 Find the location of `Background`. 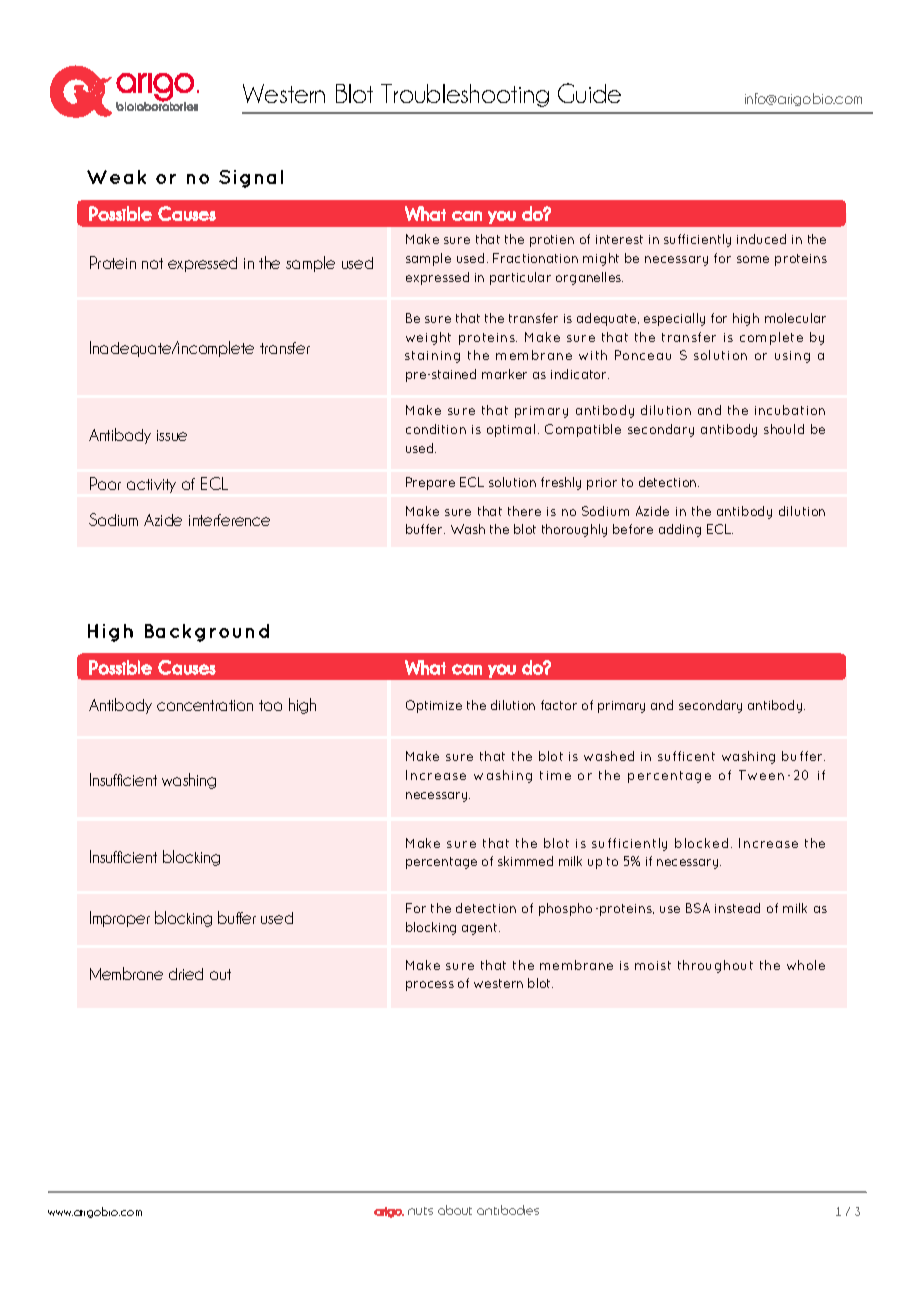

Background is located at coordinates (207, 633).
